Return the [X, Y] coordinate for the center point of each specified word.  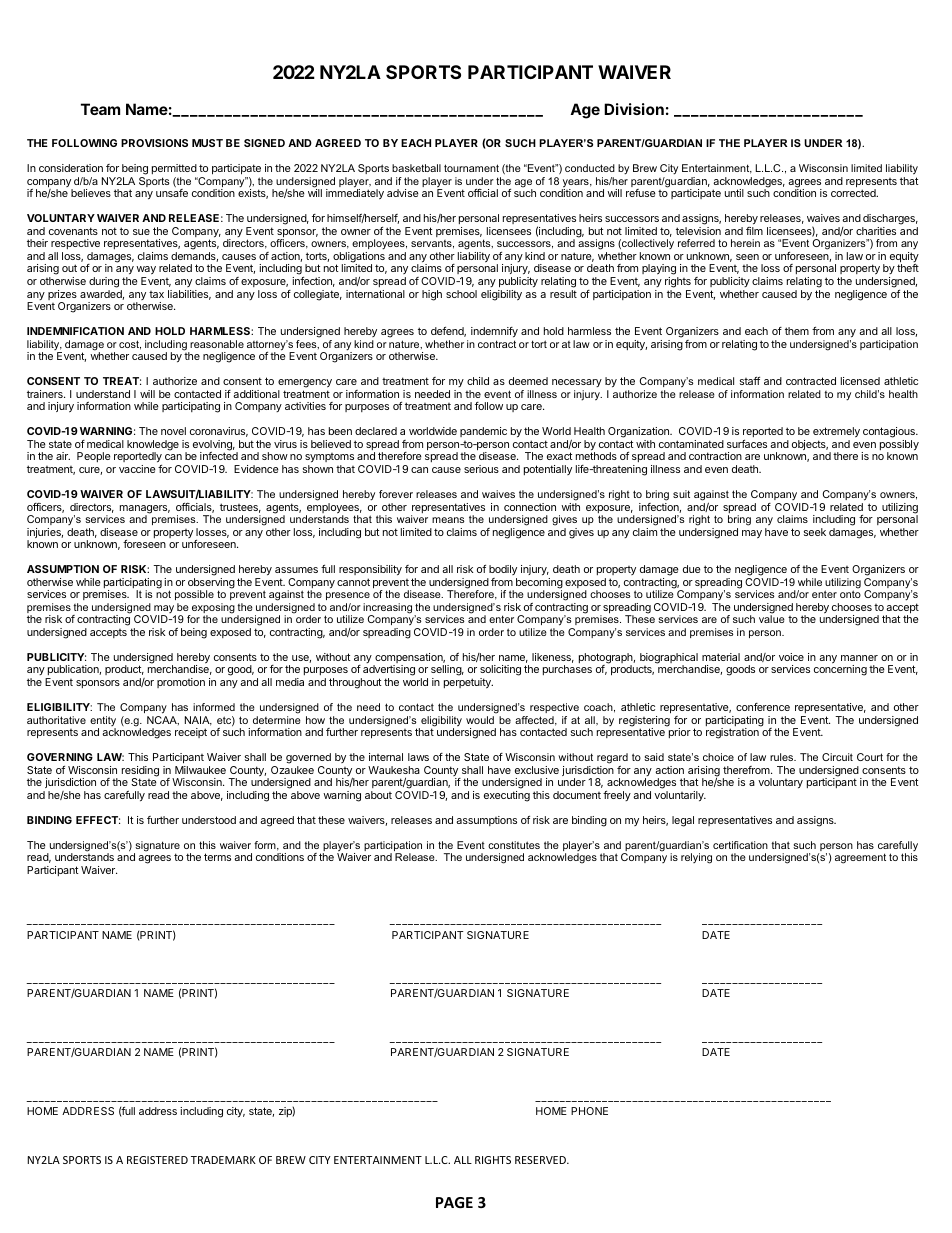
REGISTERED [157, 1160]
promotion [181, 683]
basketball [416, 168]
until [734, 193]
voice [791, 657]
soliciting [500, 672]
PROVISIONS [154, 143]
